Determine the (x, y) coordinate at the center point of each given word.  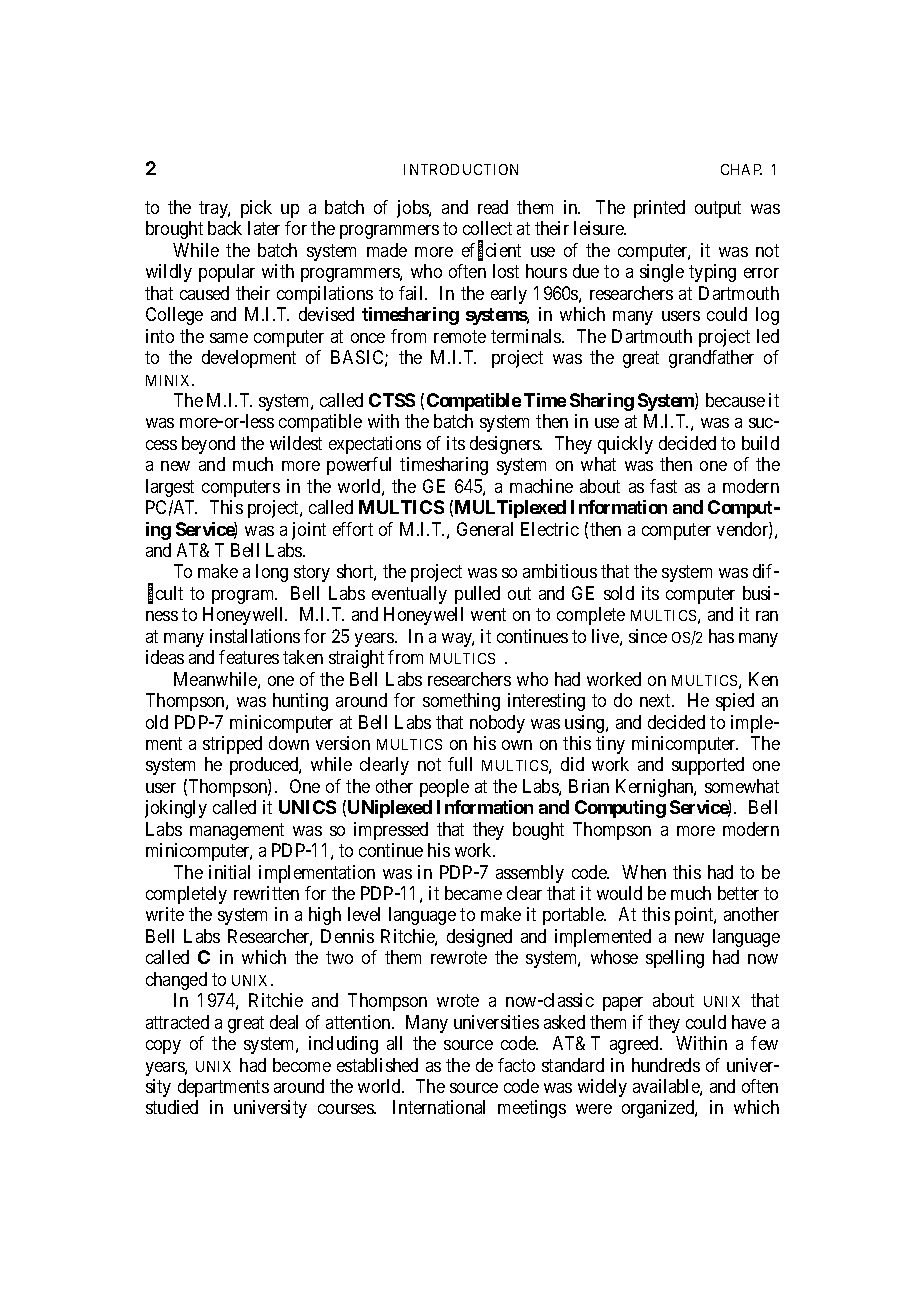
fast (663, 486)
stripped (232, 745)
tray (214, 209)
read (493, 207)
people (444, 788)
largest (170, 488)
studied (172, 1107)
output (718, 209)
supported (708, 766)
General (485, 529)
